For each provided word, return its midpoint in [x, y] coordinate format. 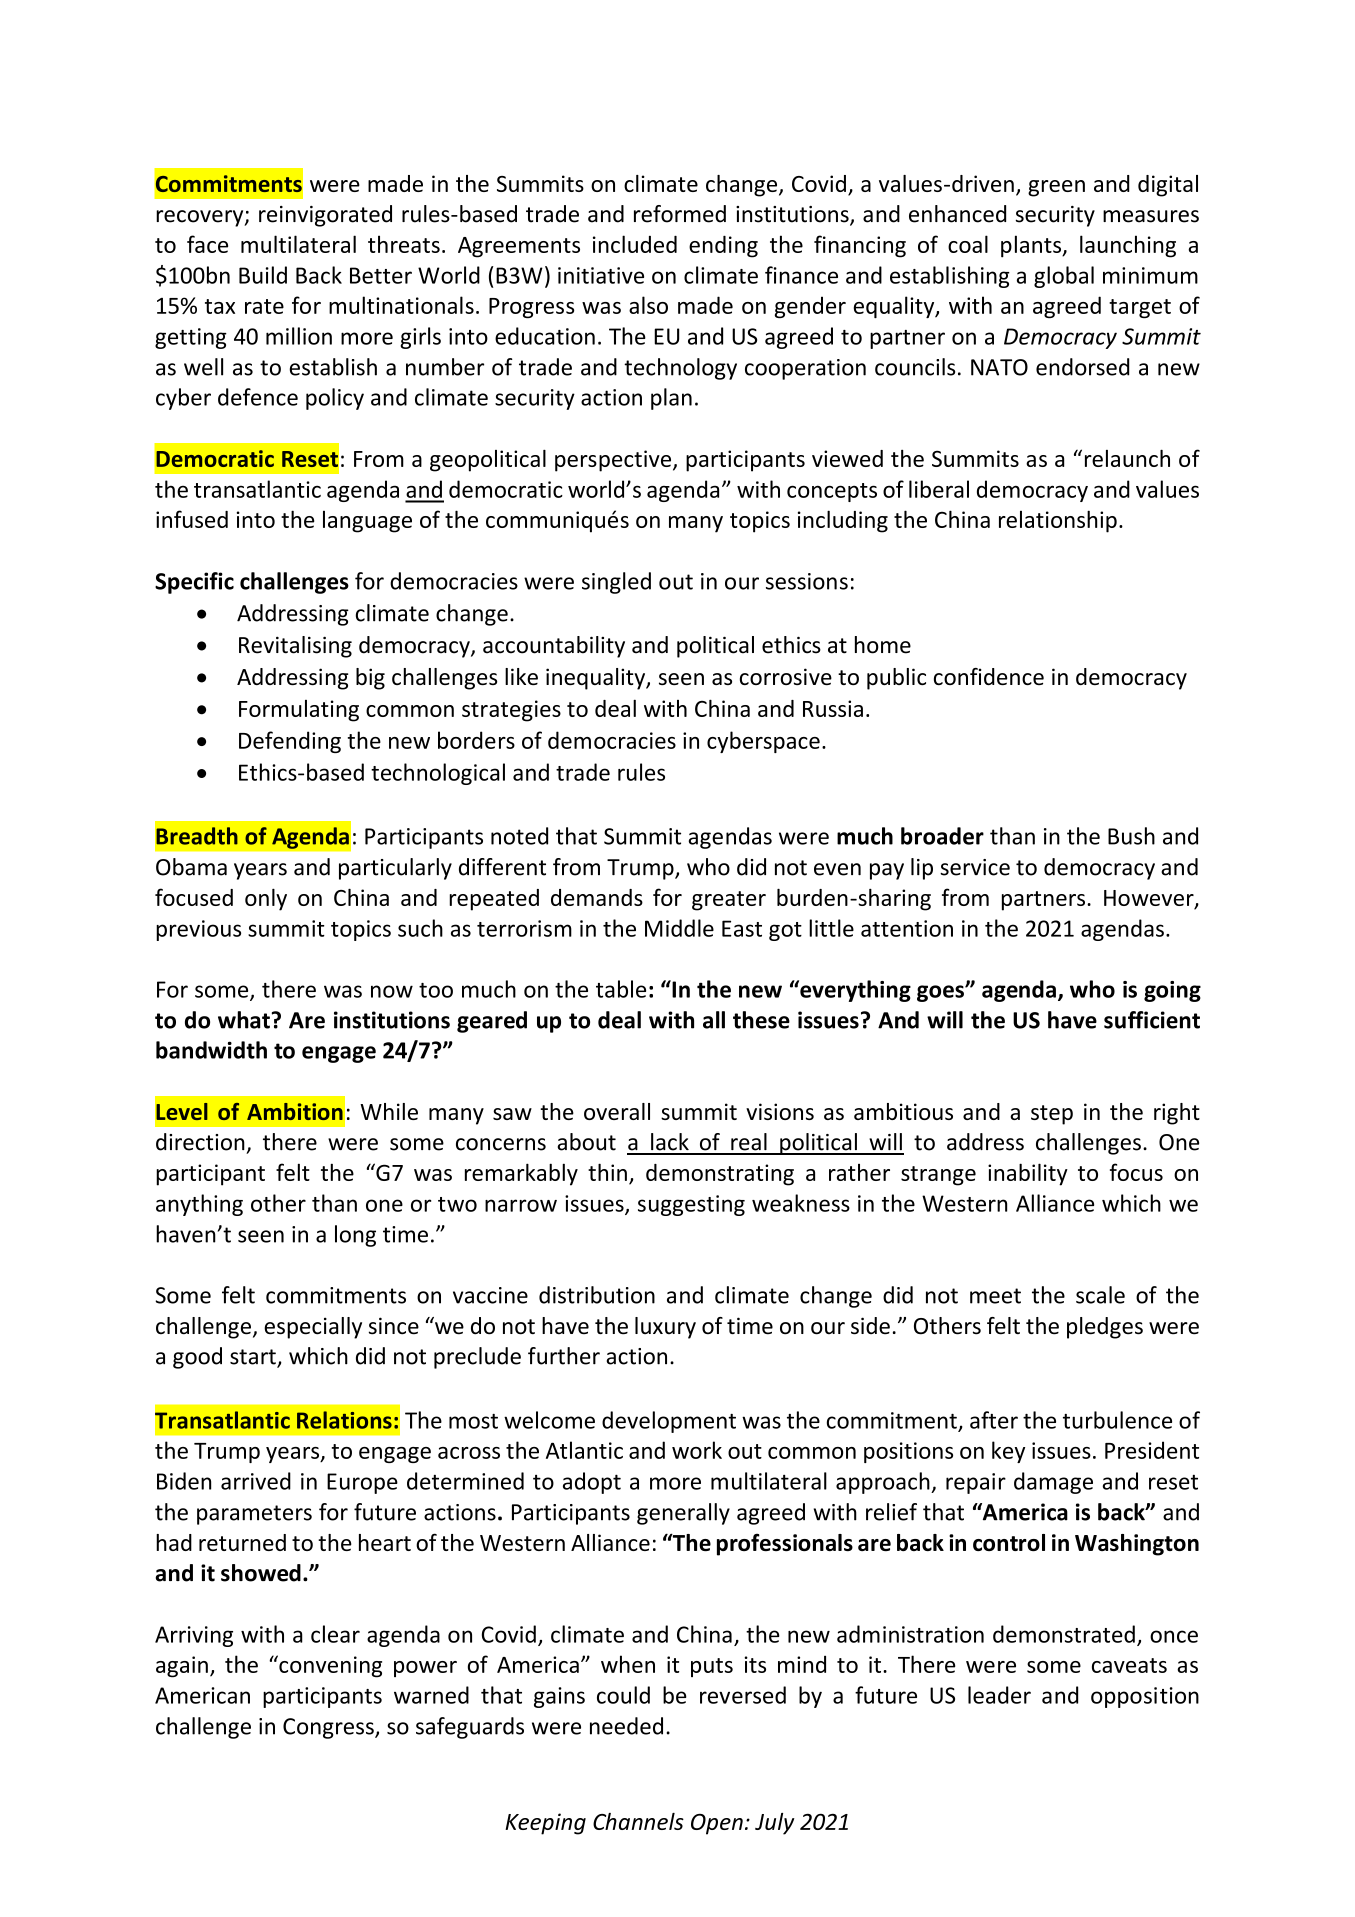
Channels [638, 1821]
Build [263, 275]
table [621, 989]
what [244, 1020]
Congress [329, 1728]
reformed [680, 214]
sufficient [1152, 1020]
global [1064, 277]
